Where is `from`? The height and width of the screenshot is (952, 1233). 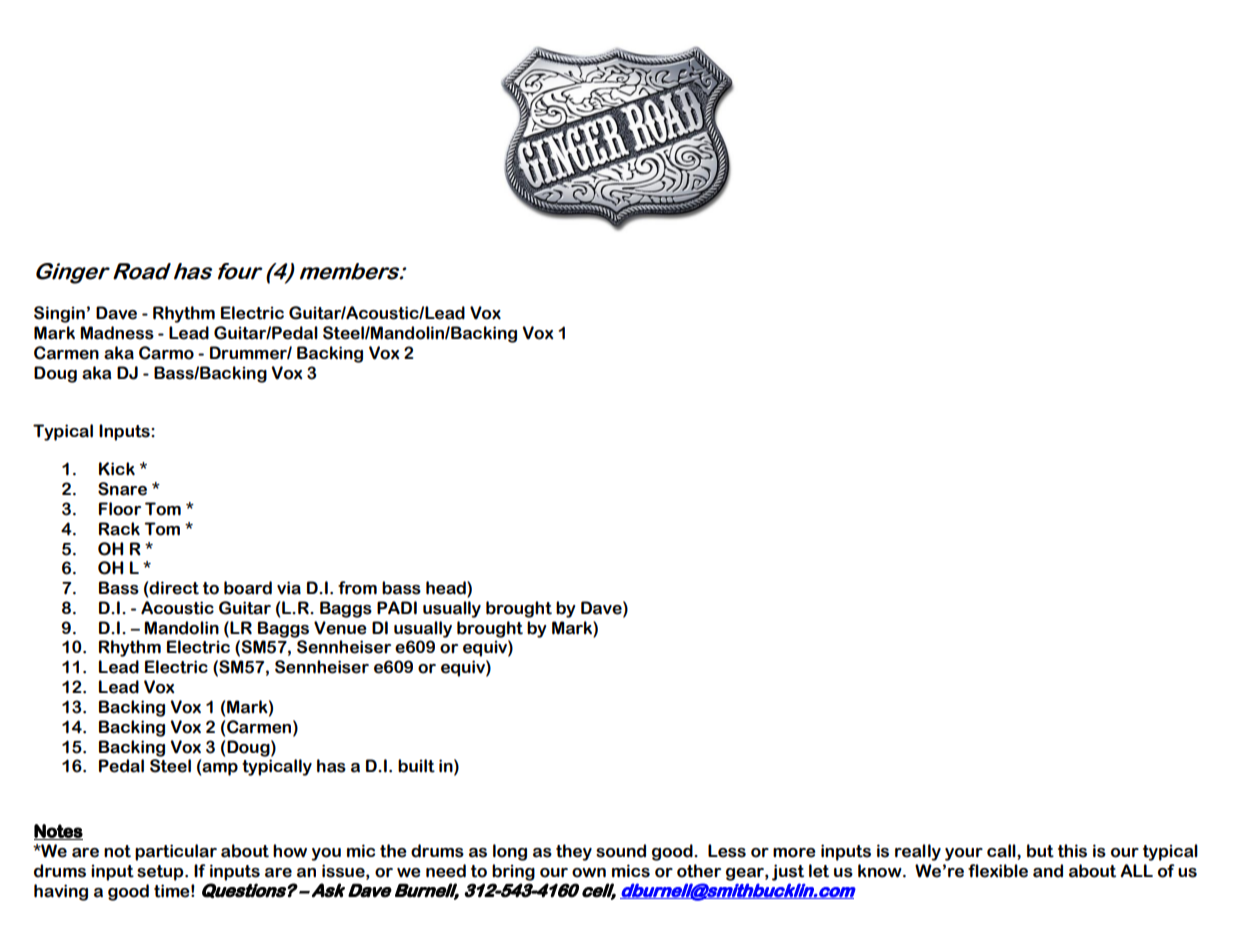
from is located at coordinates (357, 588).
